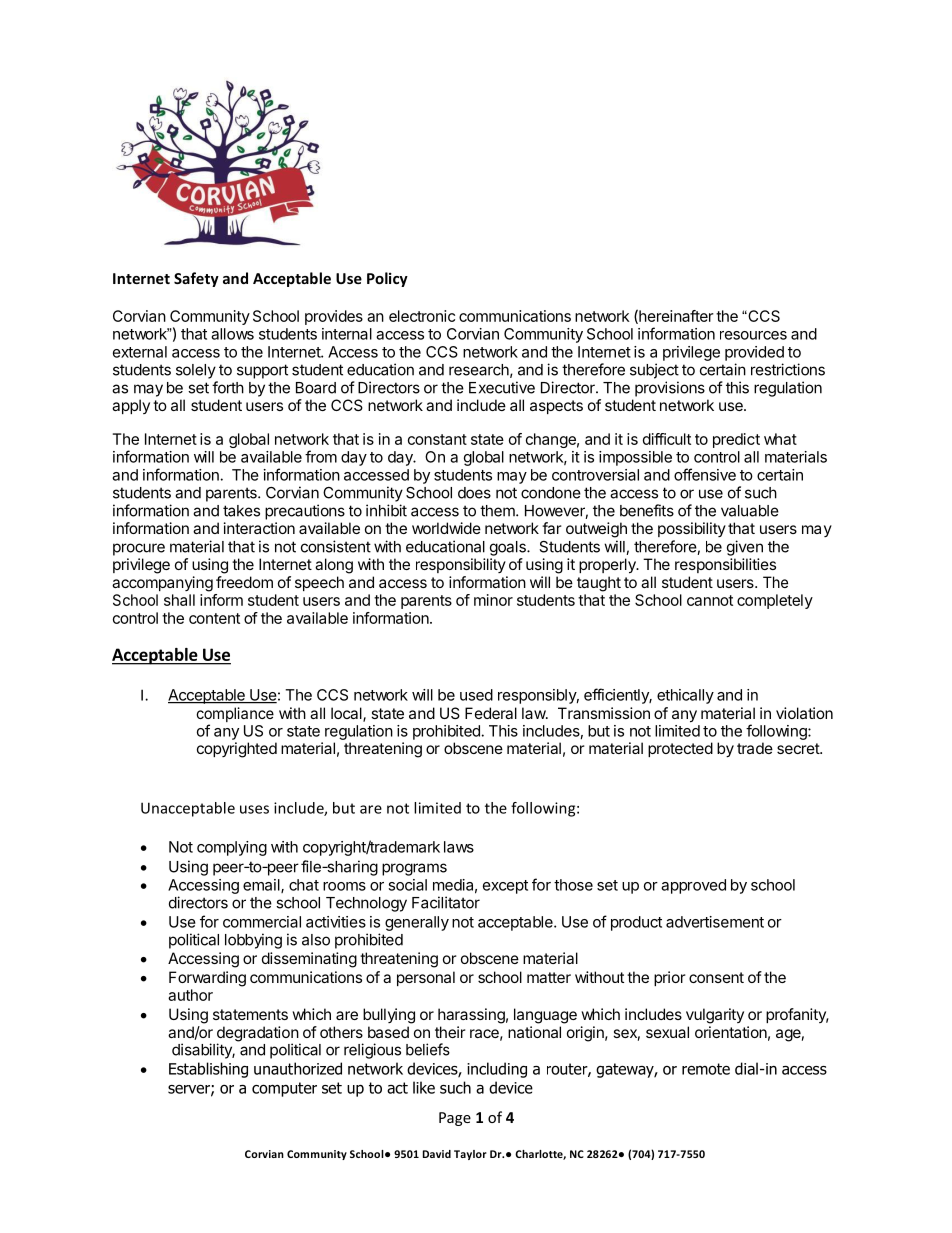 This document has height=1233, width=952. Describe the element at coordinates (706, 1069) in the document. I see `remote` at that location.
